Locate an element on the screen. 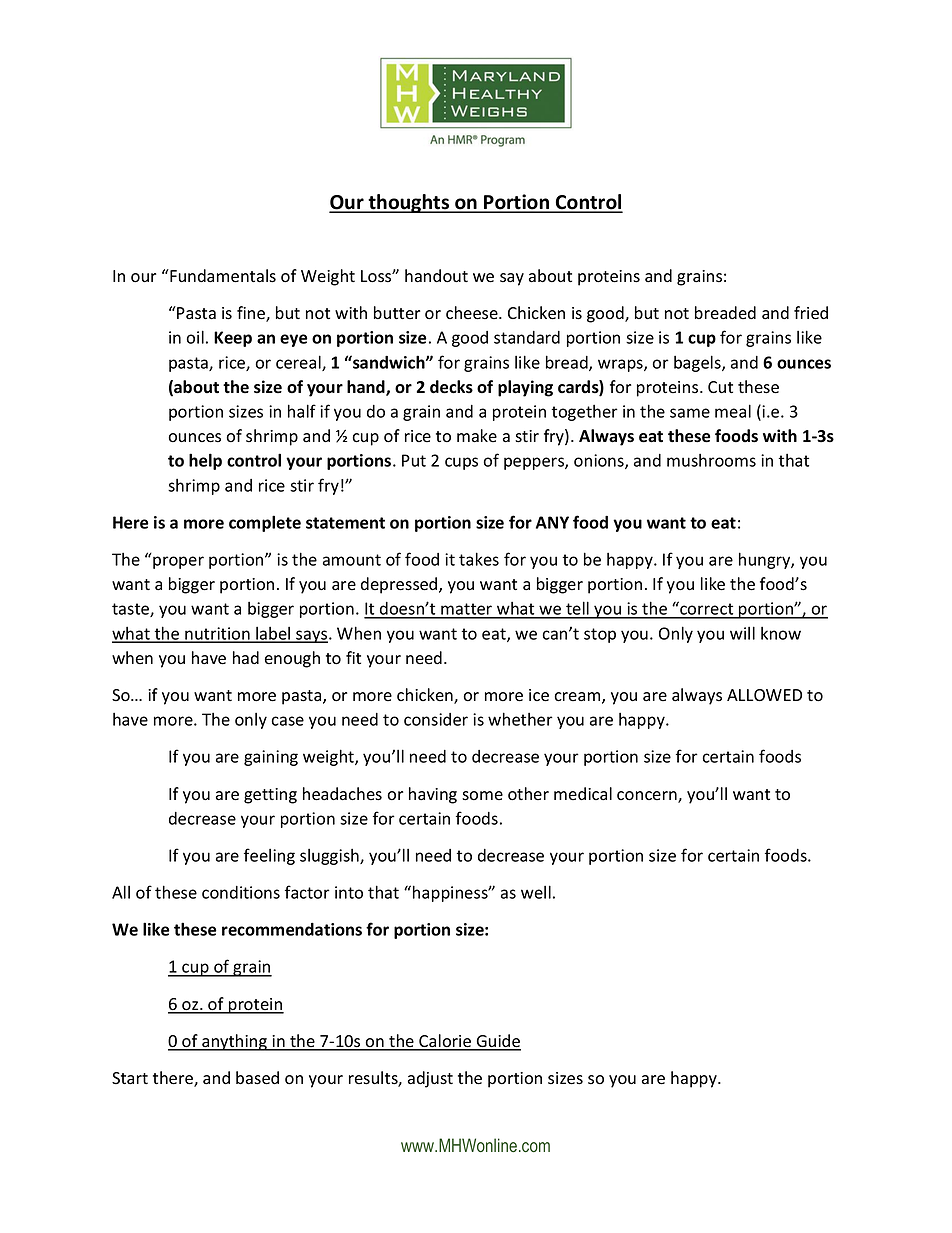 This screenshot has width=952, height=1233. concern is located at coordinates (648, 797).
